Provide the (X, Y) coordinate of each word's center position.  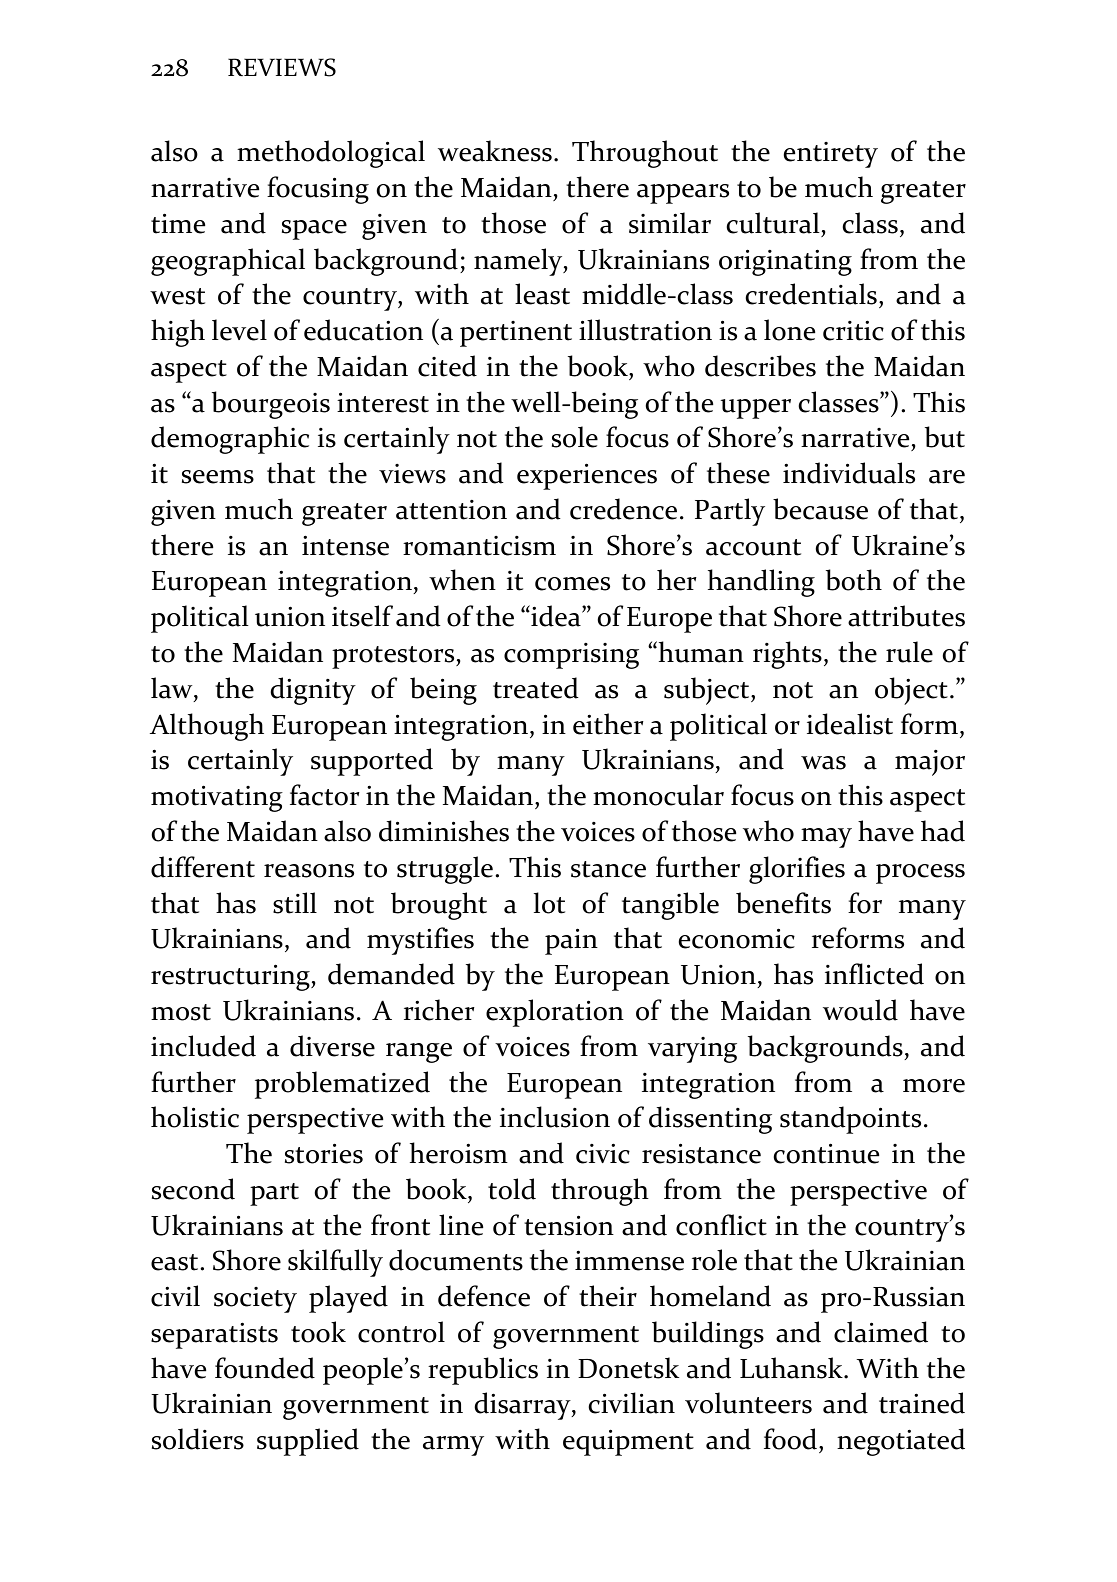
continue (826, 1153)
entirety (831, 155)
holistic (195, 1117)
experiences (587, 476)
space (314, 230)
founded (265, 1368)
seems (218, 477)
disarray (524, 1406)
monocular (658, 795)
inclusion (555, 1117)
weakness (495, 151)
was (823, 763)
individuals (849, 473)
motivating (217, 798)
